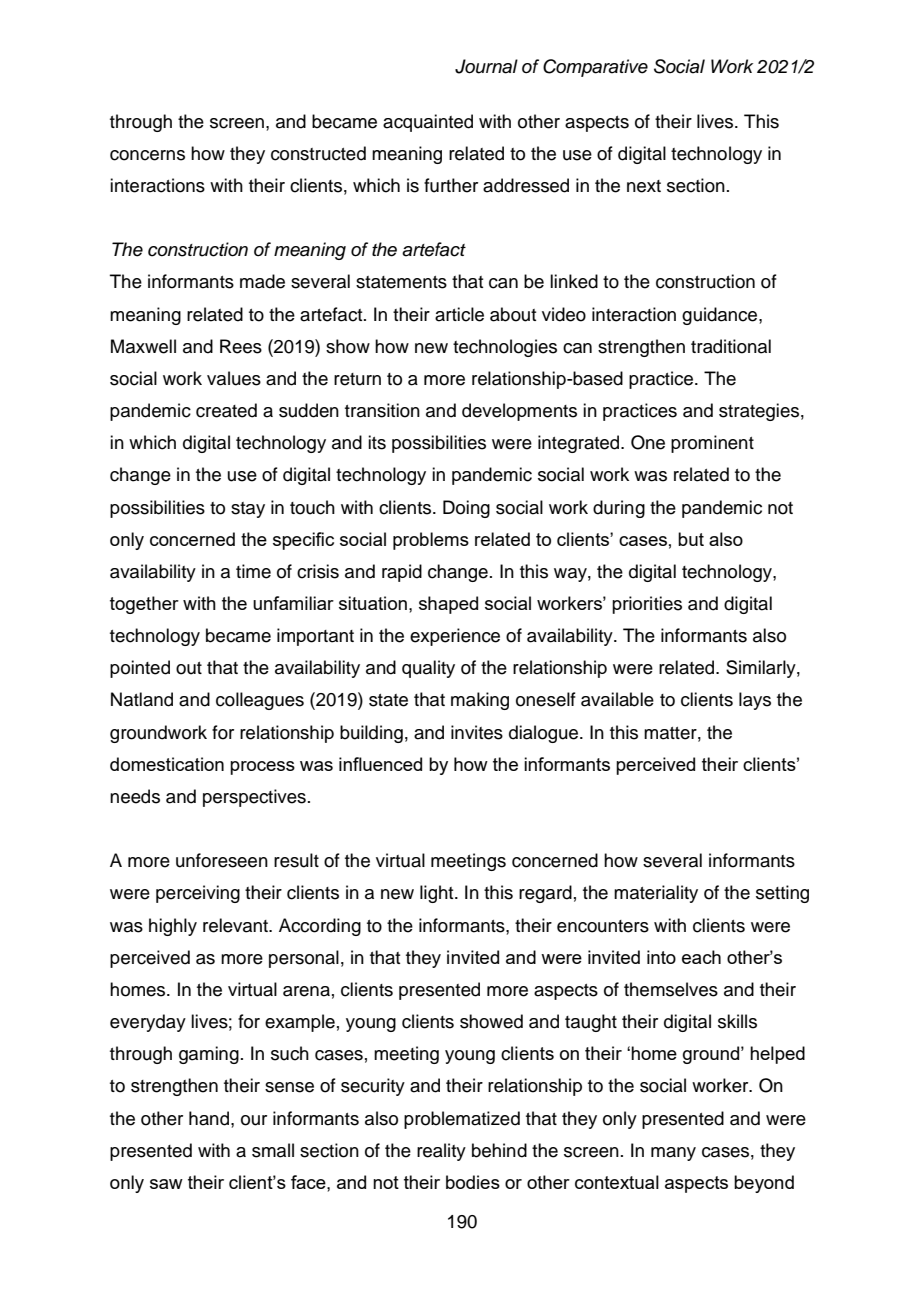  What do you see at coordinates (147, 155) in the screenshot?
I see `concerns` at bounding box center [147, 155].
